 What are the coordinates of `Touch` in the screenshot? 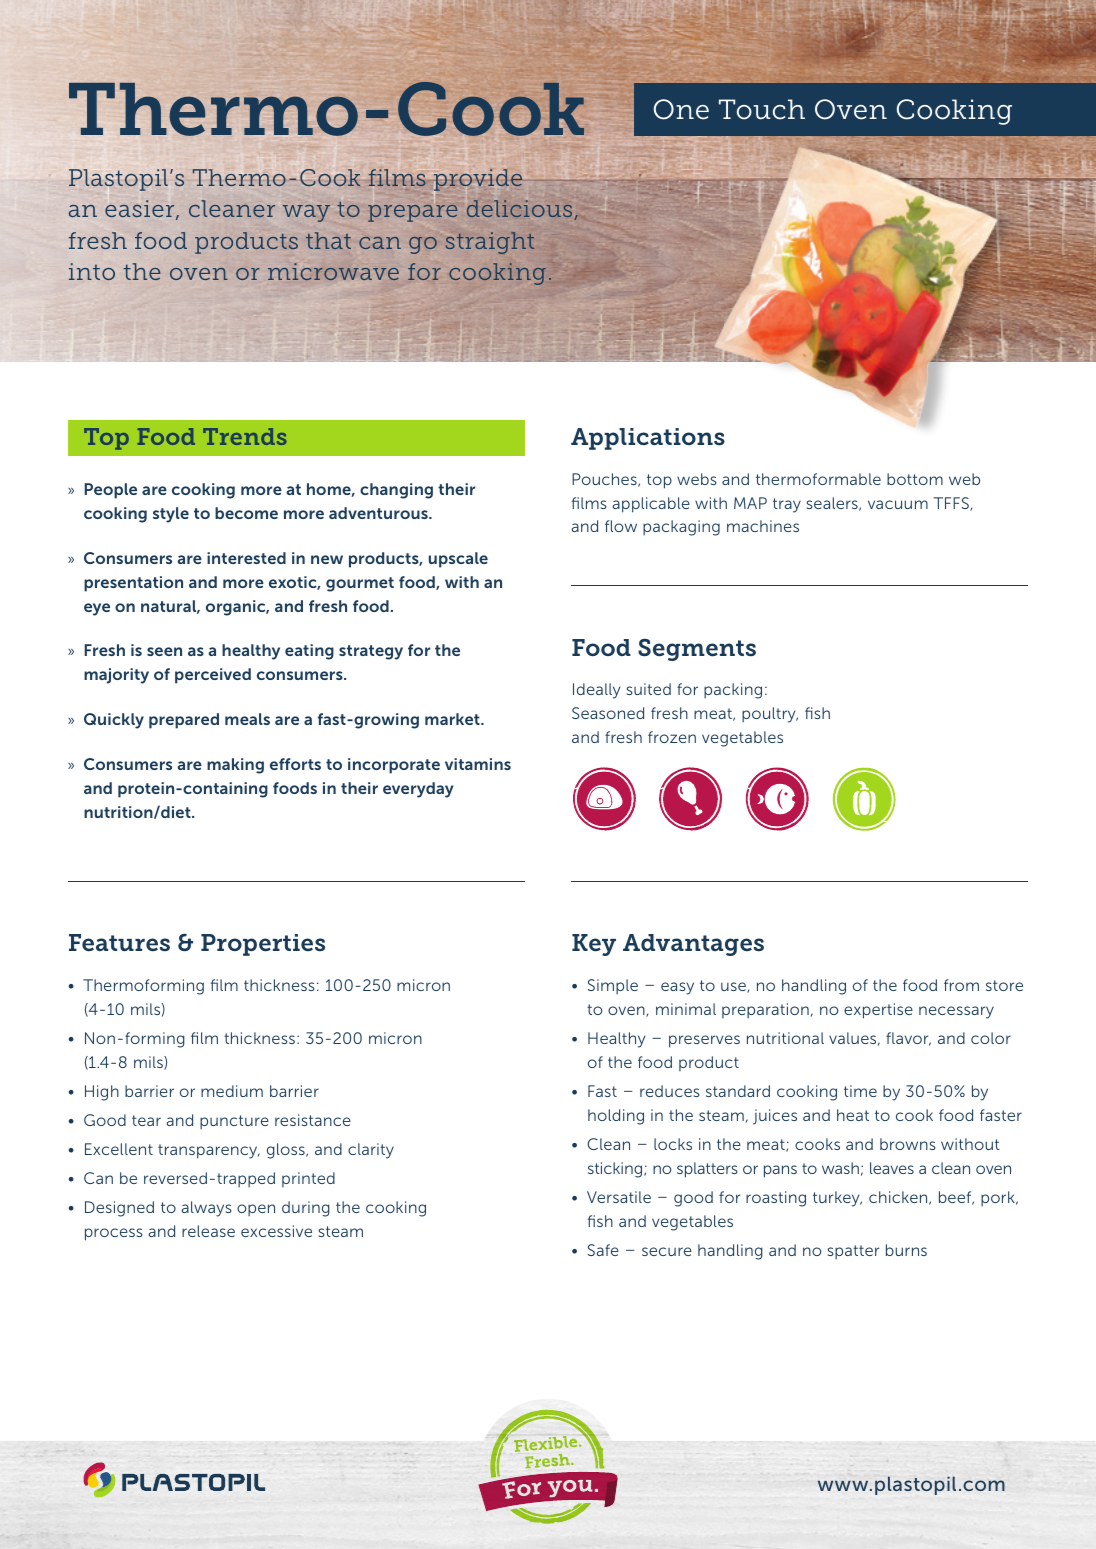 It's located at (762, 109).
